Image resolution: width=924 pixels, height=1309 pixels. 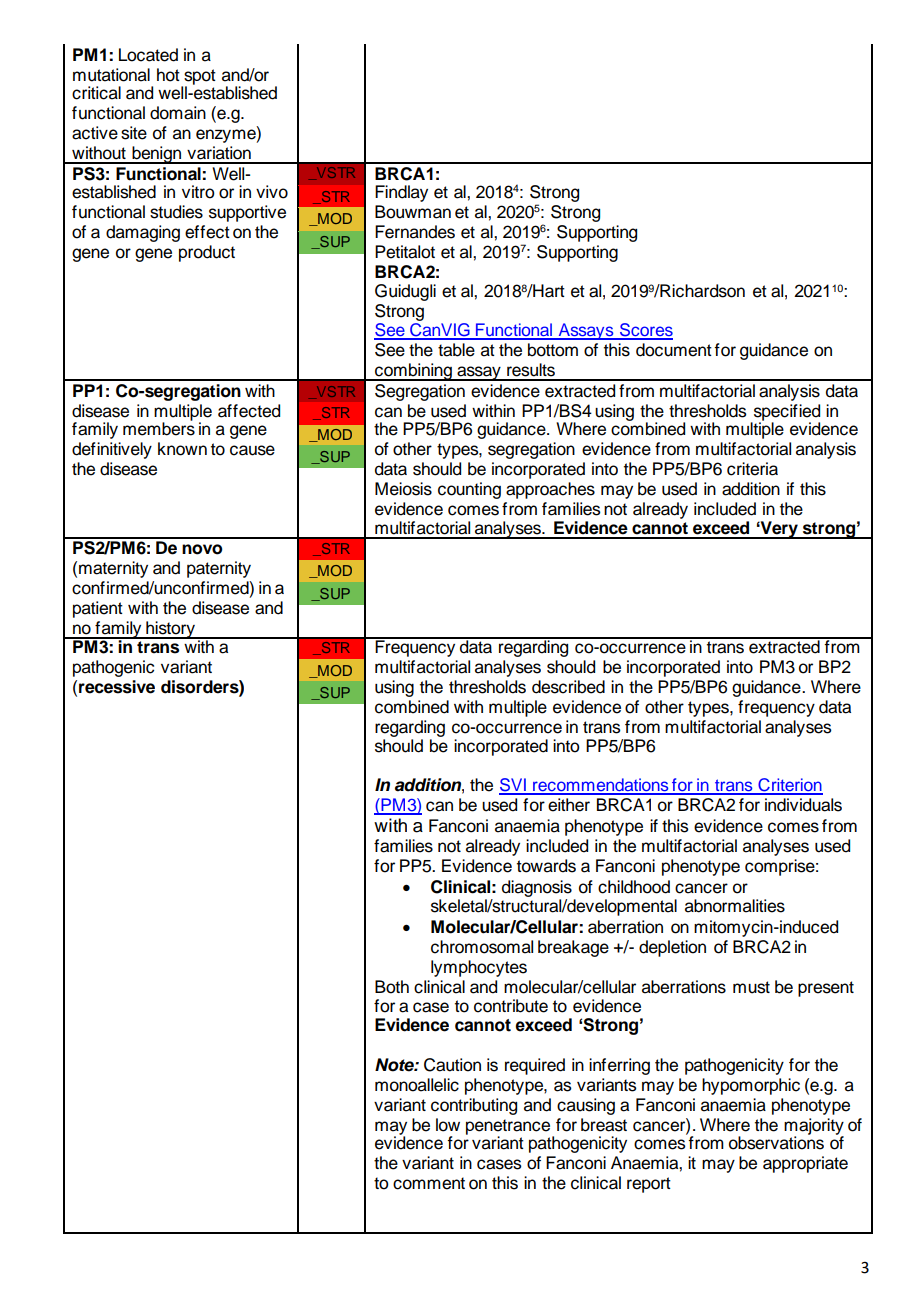 I want to click on comment, so click(x=429, y=1183).
